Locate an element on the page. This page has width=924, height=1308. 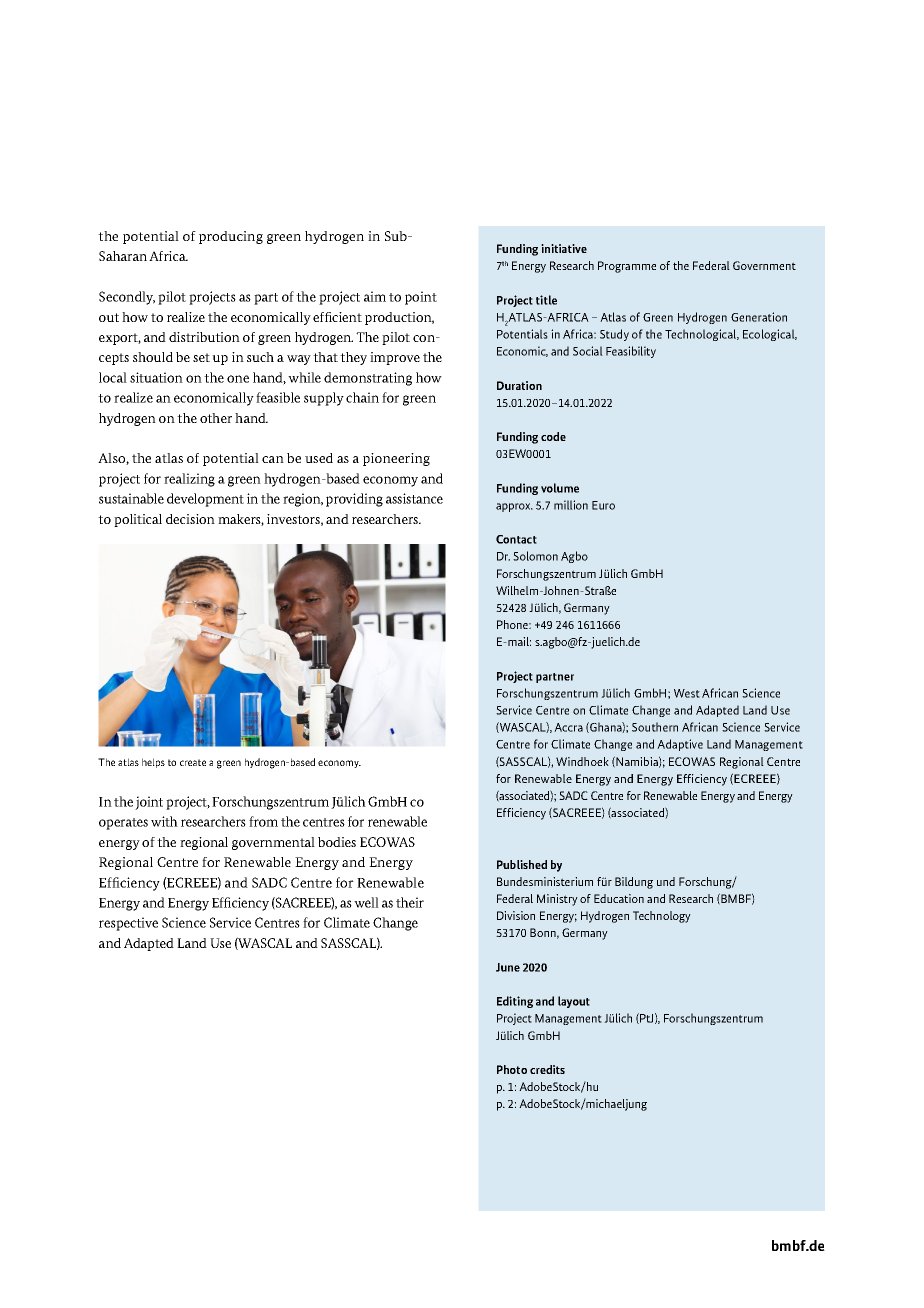
other is located at coordinates (216, 418).
